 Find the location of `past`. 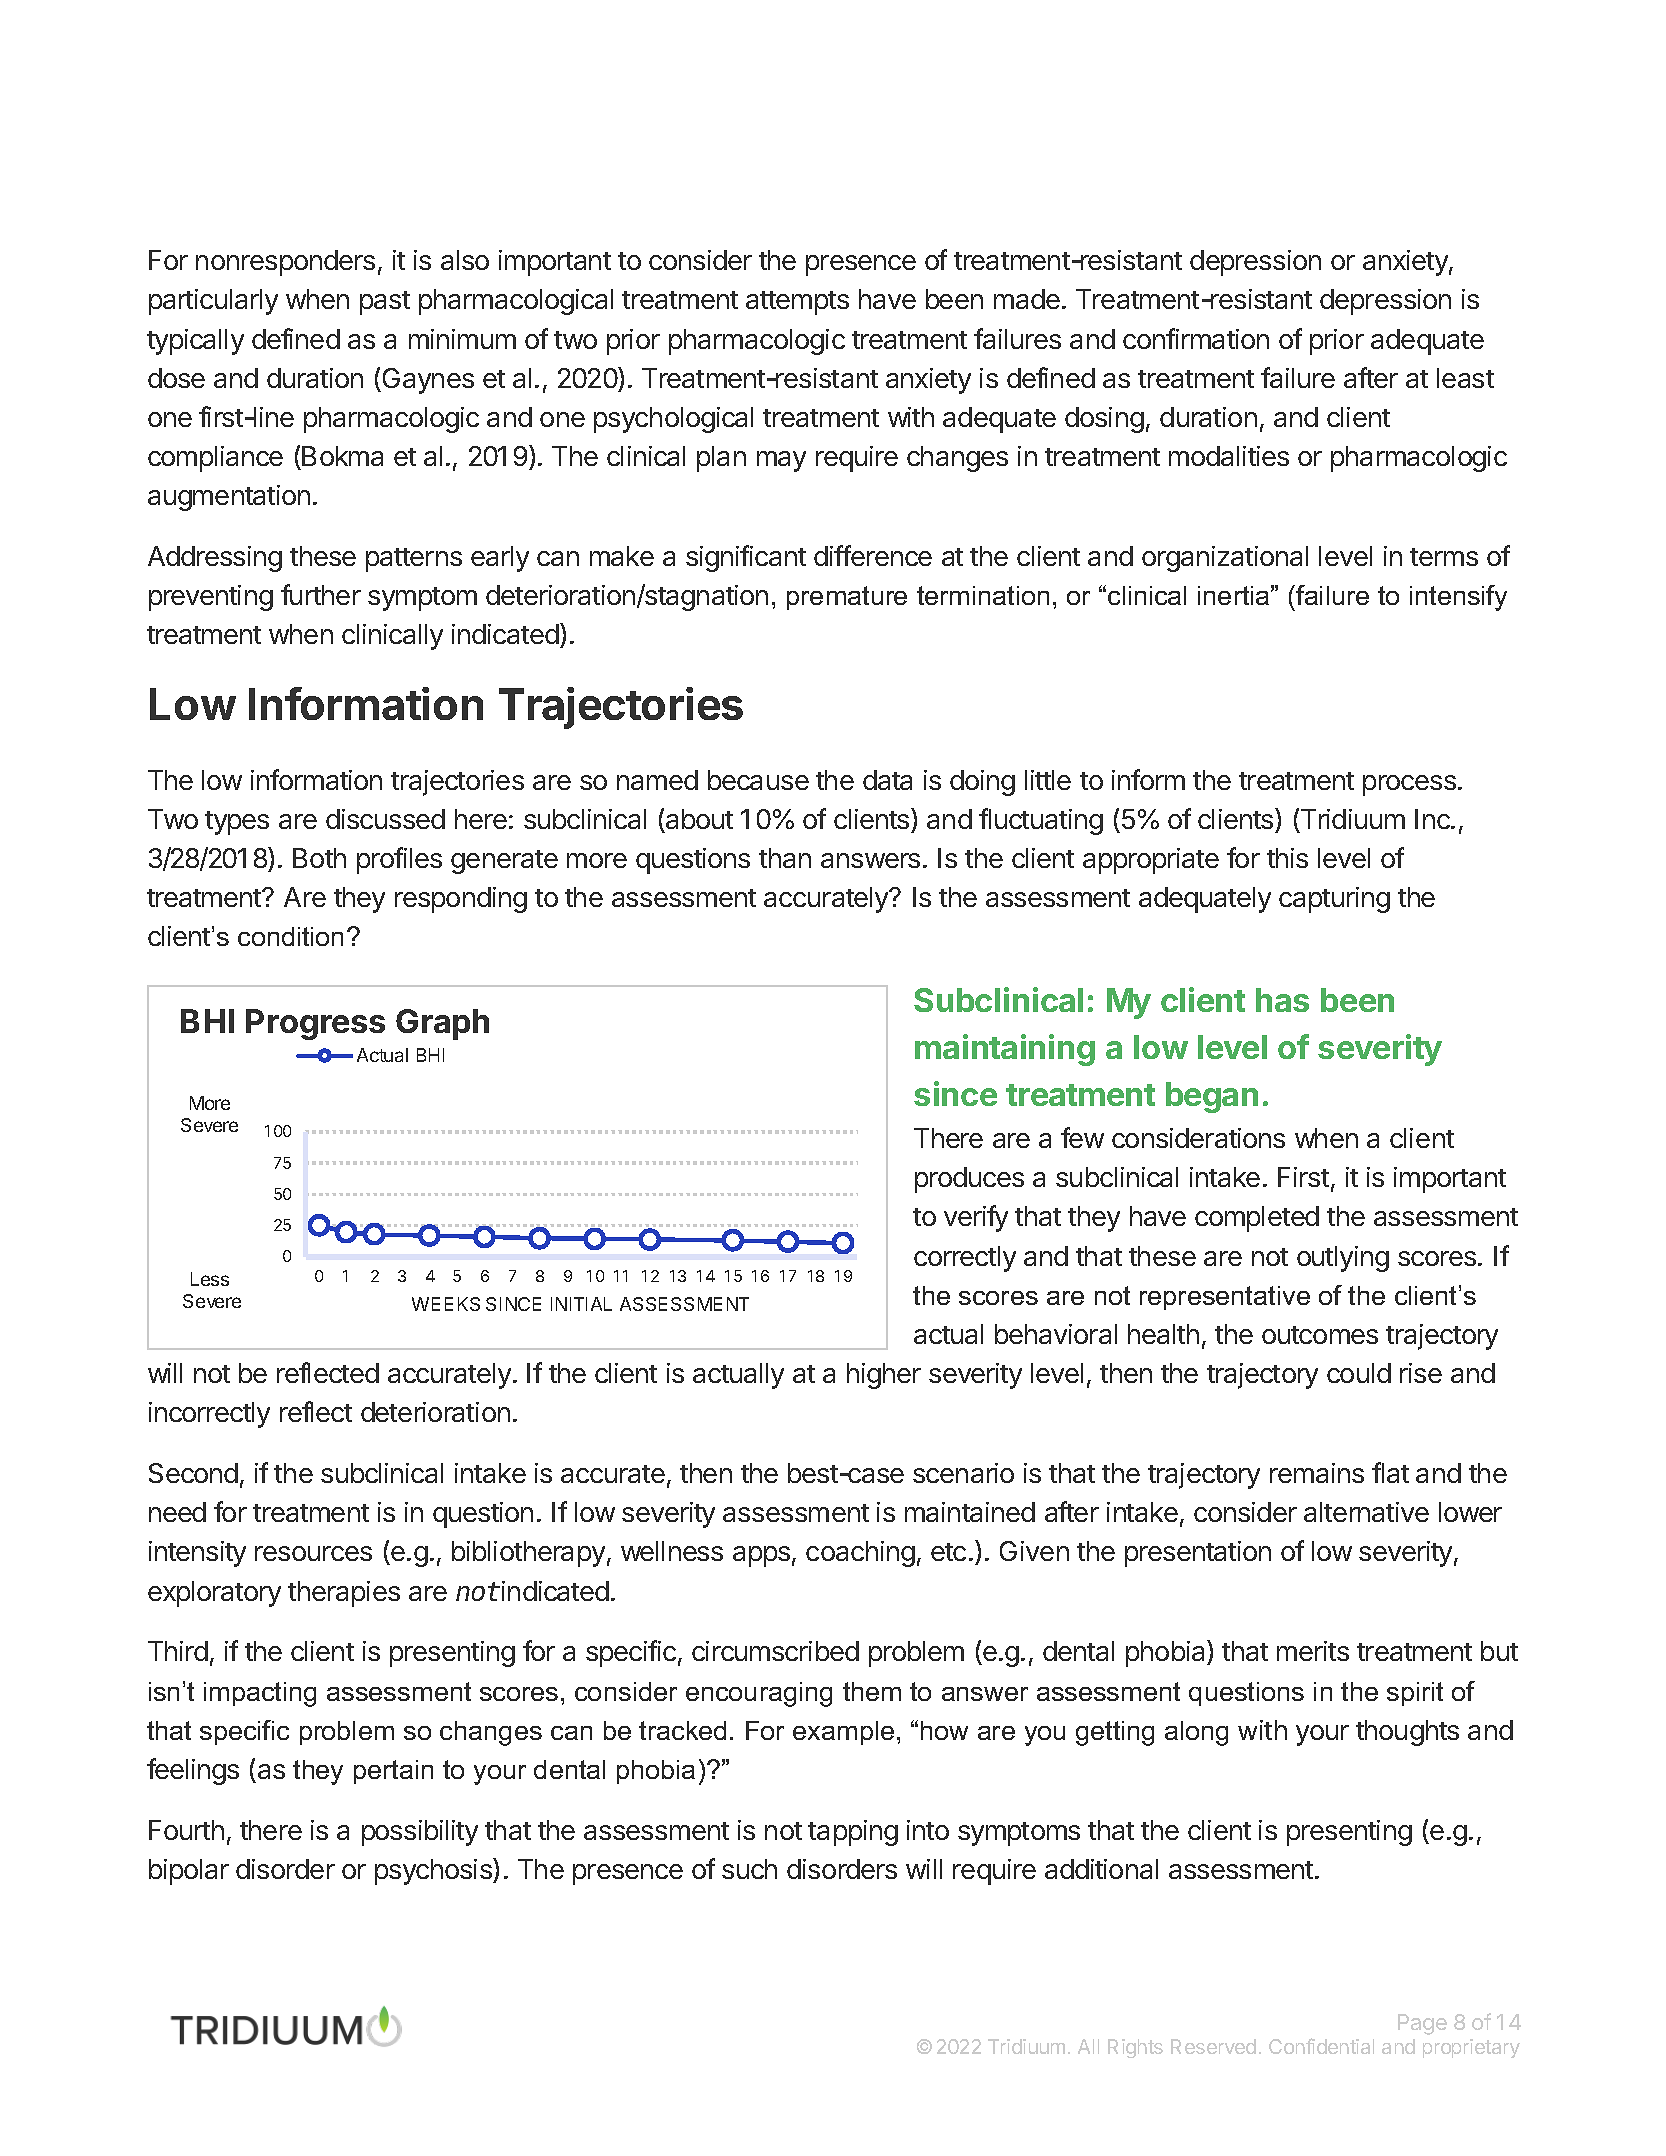

past is located at coordinates (385, 303).
